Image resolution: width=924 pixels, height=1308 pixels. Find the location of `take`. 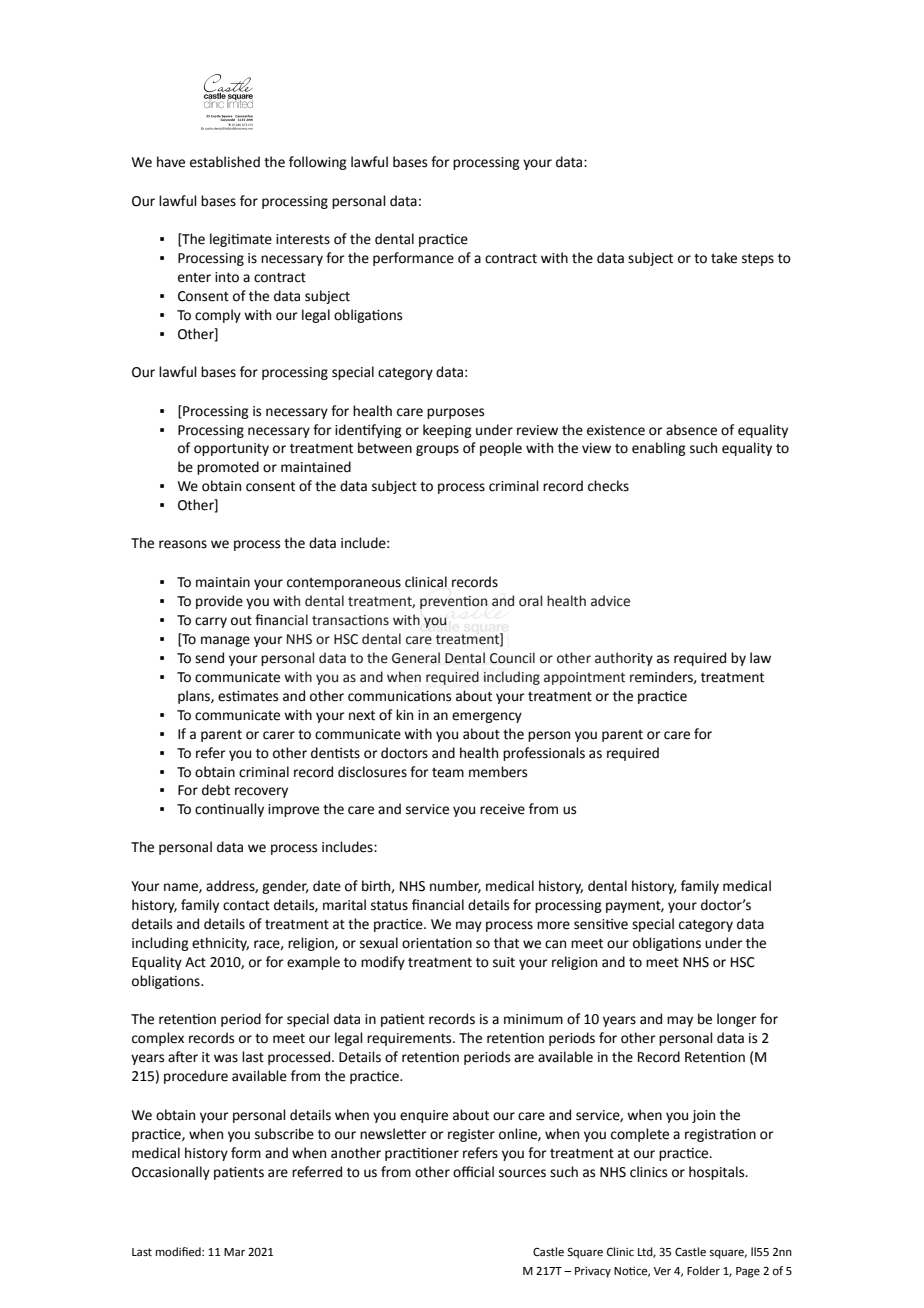

take is located at coordinates (724, 258).
